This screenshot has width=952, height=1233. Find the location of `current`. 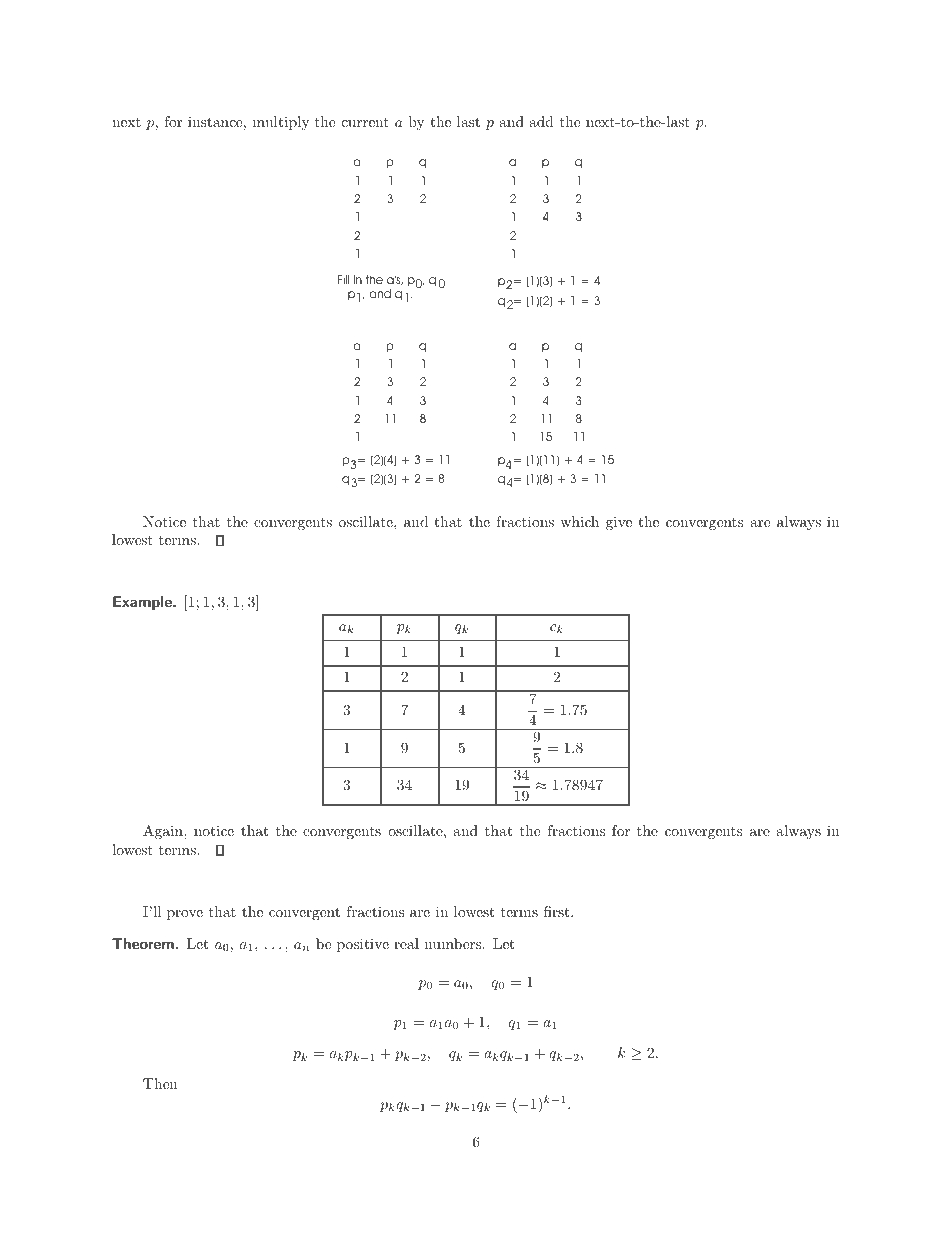

current is located at coordinates (365, 122).
